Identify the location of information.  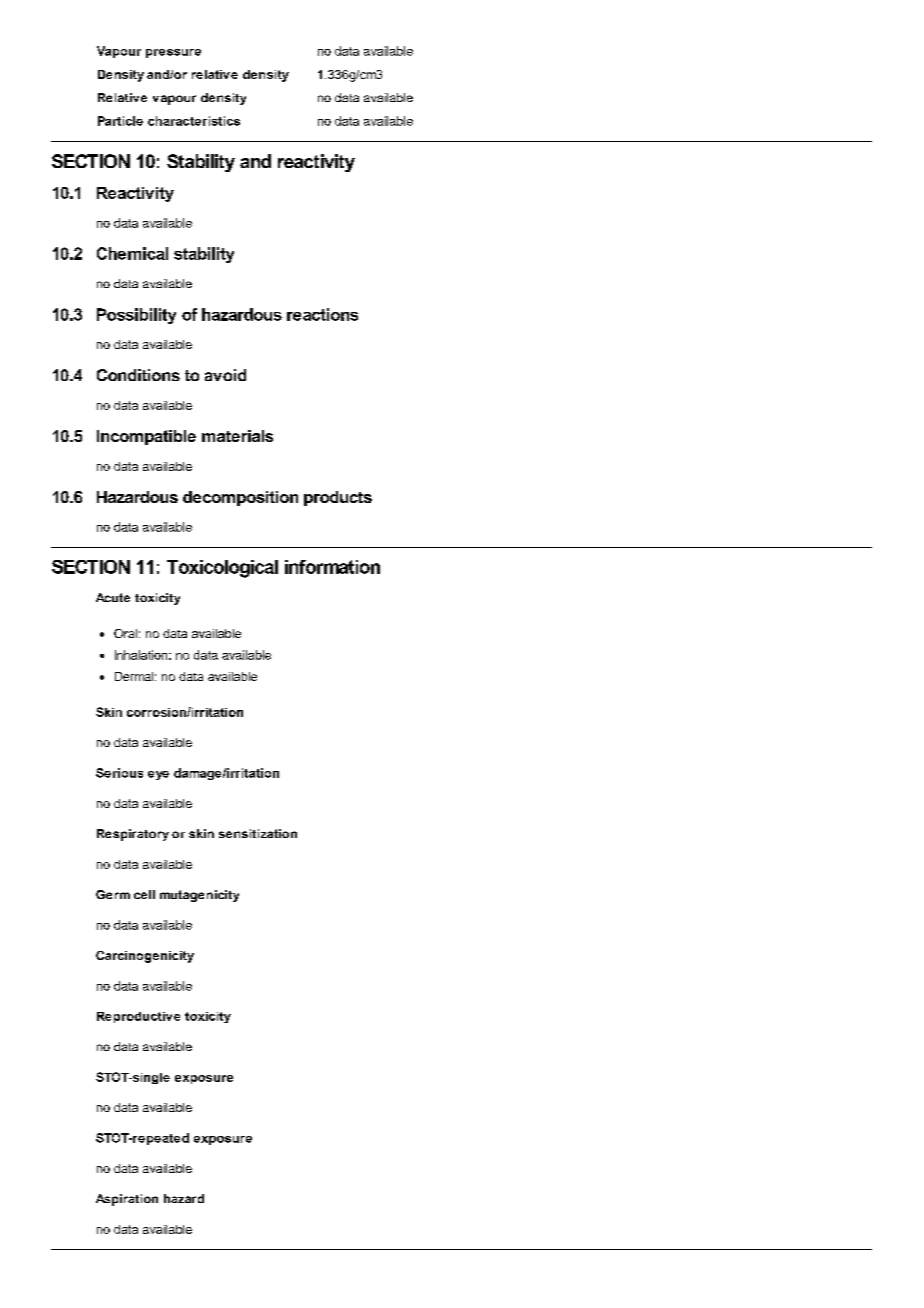
(332, 567).
